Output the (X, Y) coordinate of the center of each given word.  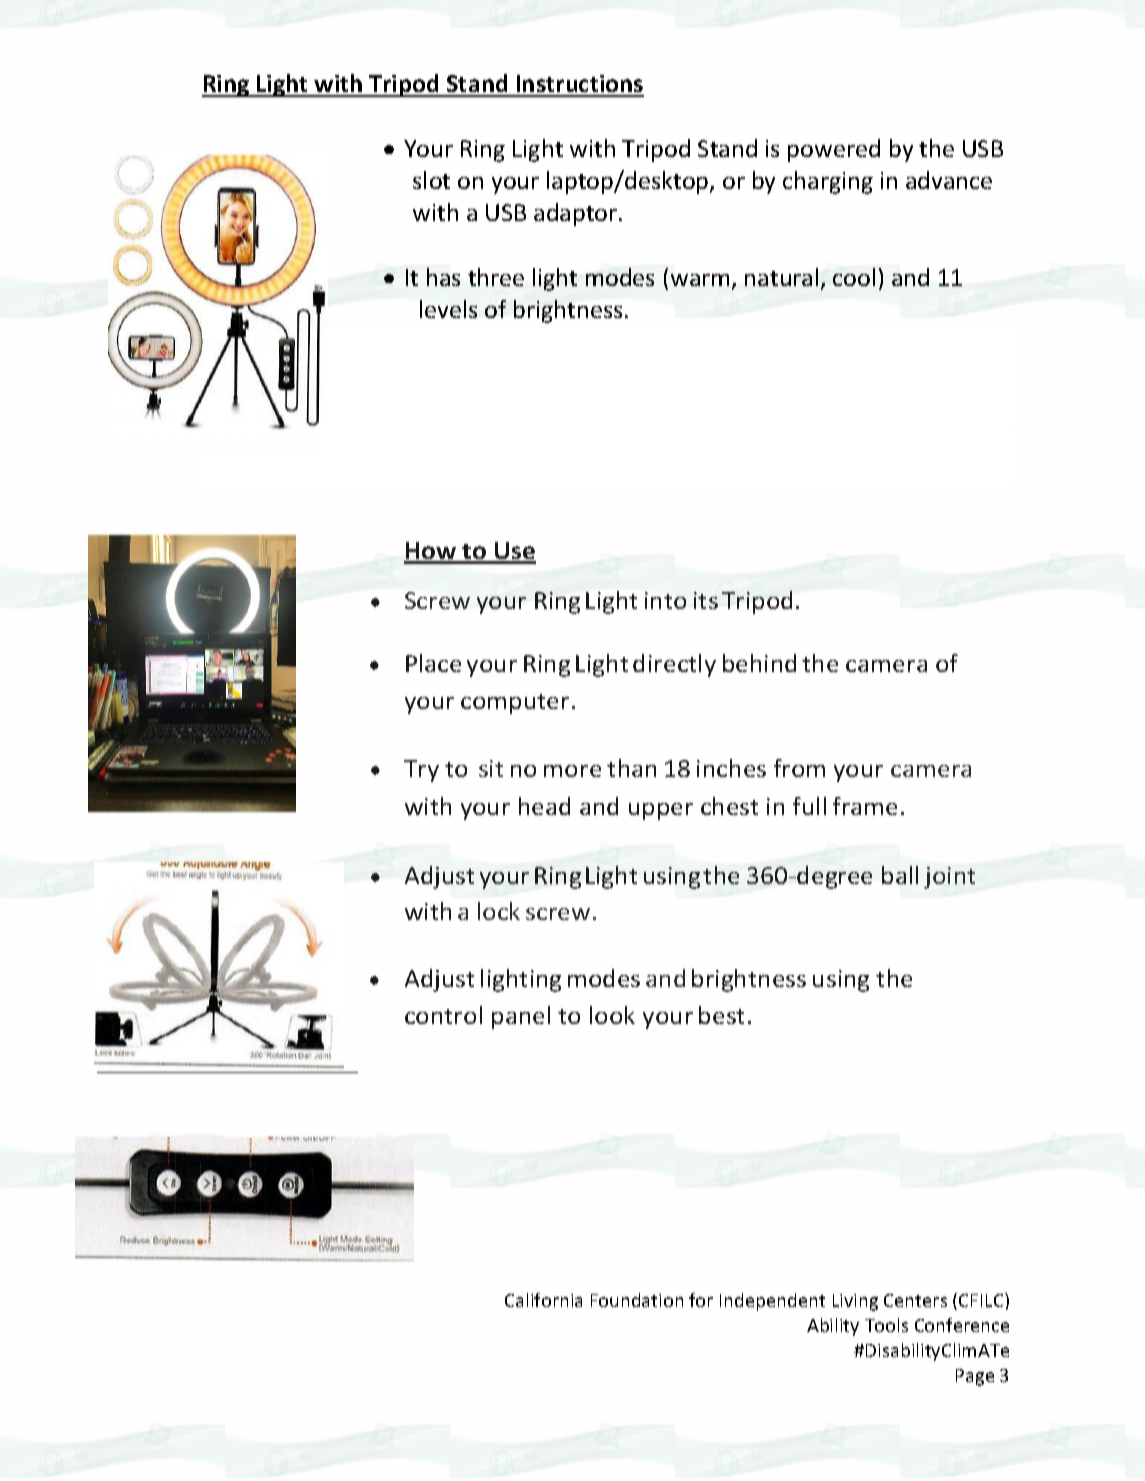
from (799, 768)
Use (514, 552)
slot (431, 180)
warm (700, 280)
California (543, 1300)
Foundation (637, 1300)
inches (731, 768)
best (721, 1015)
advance (949, 180)
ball (900, 875)
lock (499, 911)
